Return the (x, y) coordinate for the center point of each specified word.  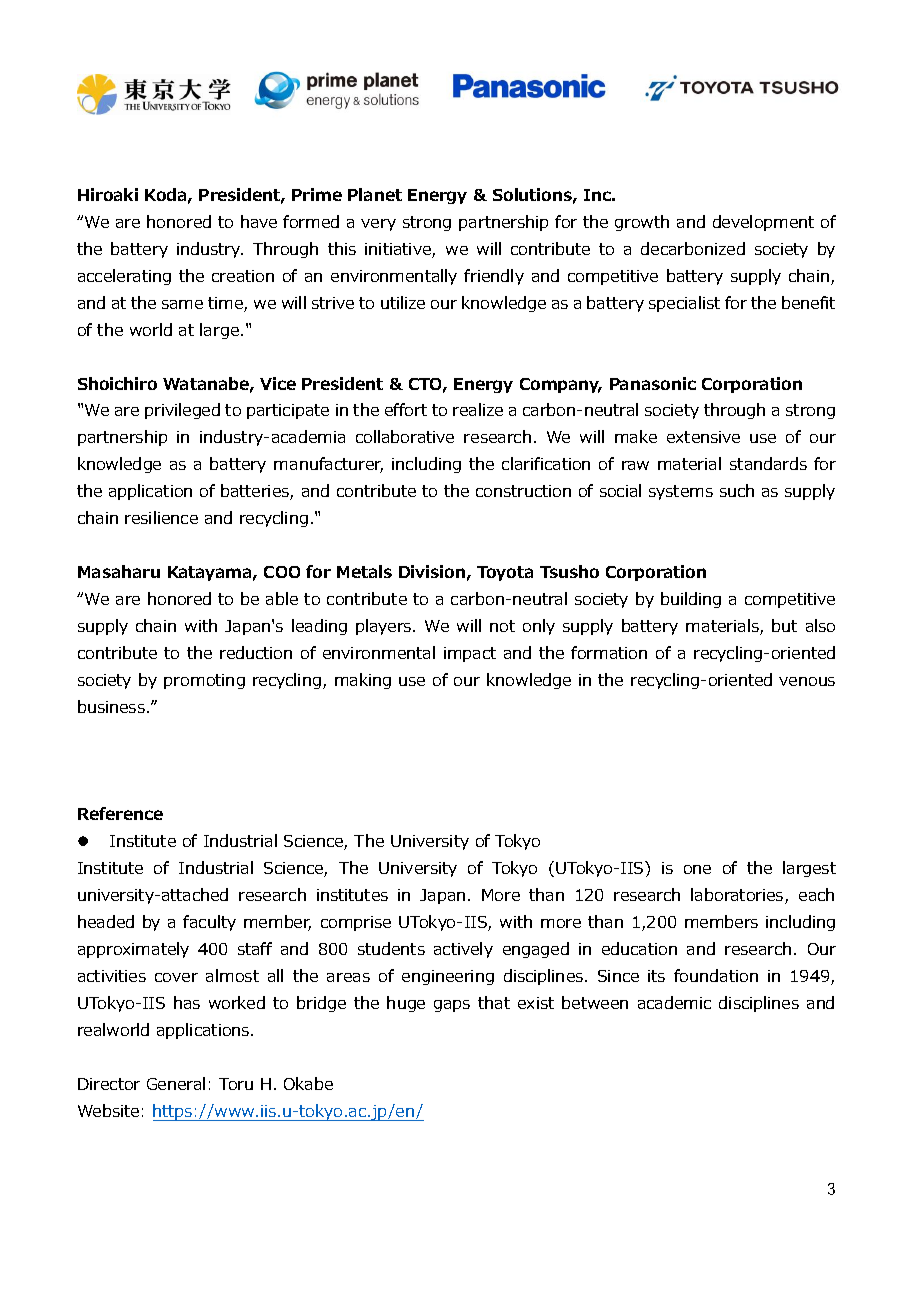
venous (807, 681)
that (494, 1002)
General (176, 1083)
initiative (399, 250)
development (763, 223)
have (259, 221)
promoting (204, 681)
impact (470, 654)
